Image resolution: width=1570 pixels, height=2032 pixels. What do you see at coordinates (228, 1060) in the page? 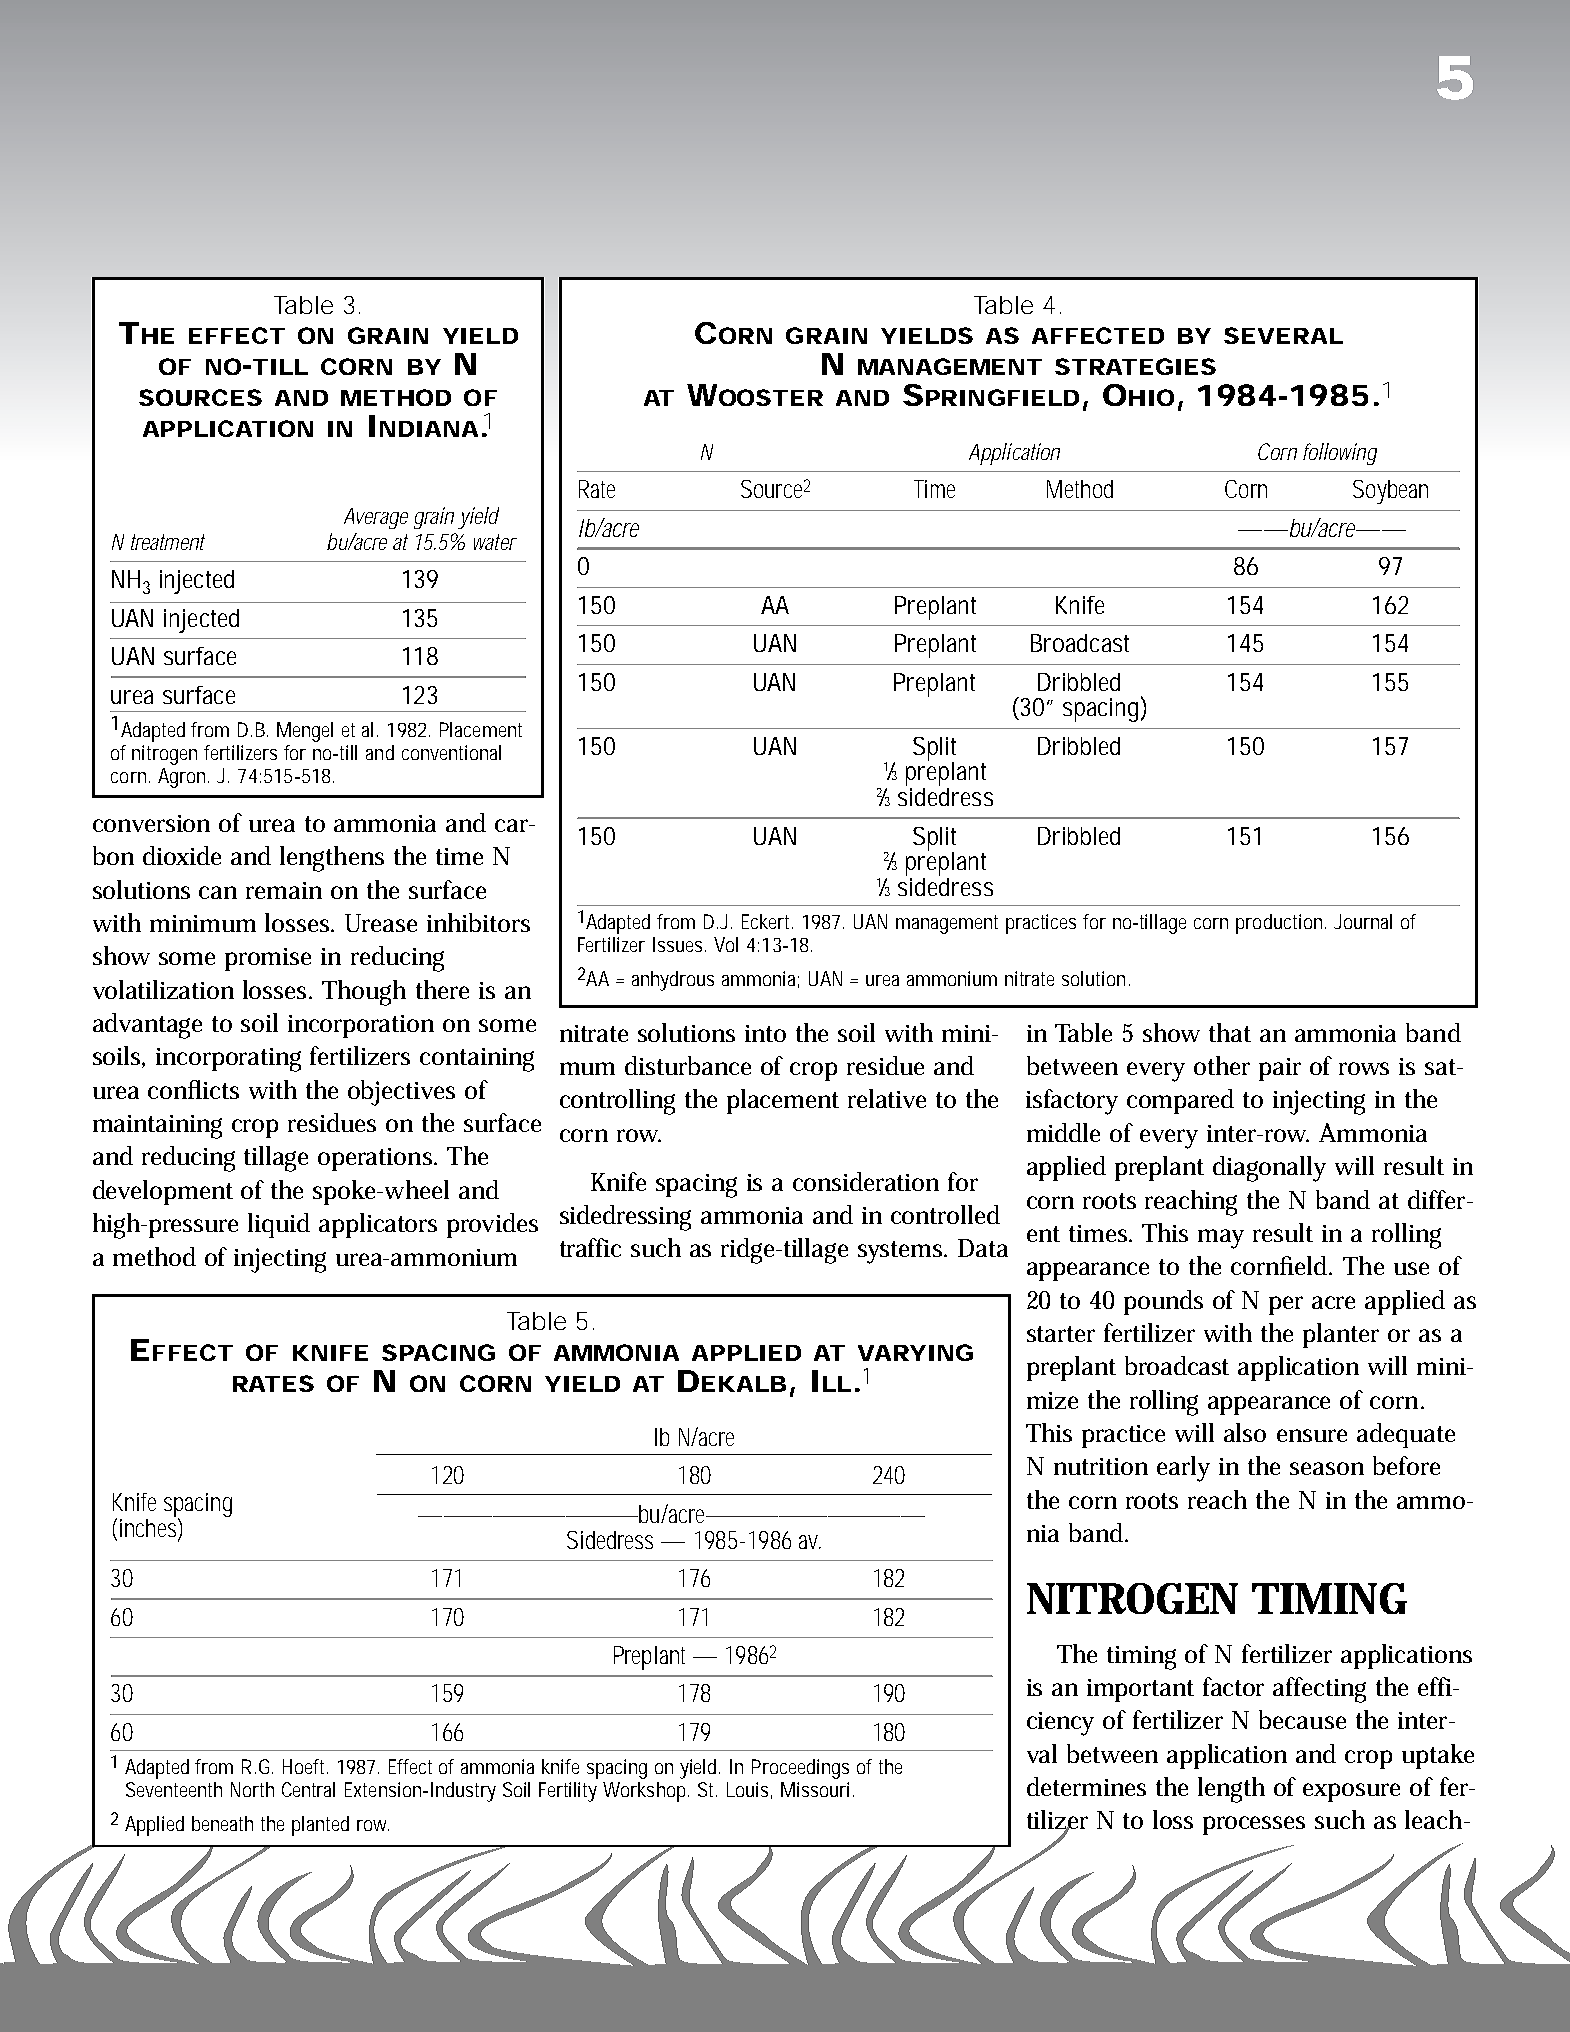
I see `incorporating` at bounding box center [228, 1060].
